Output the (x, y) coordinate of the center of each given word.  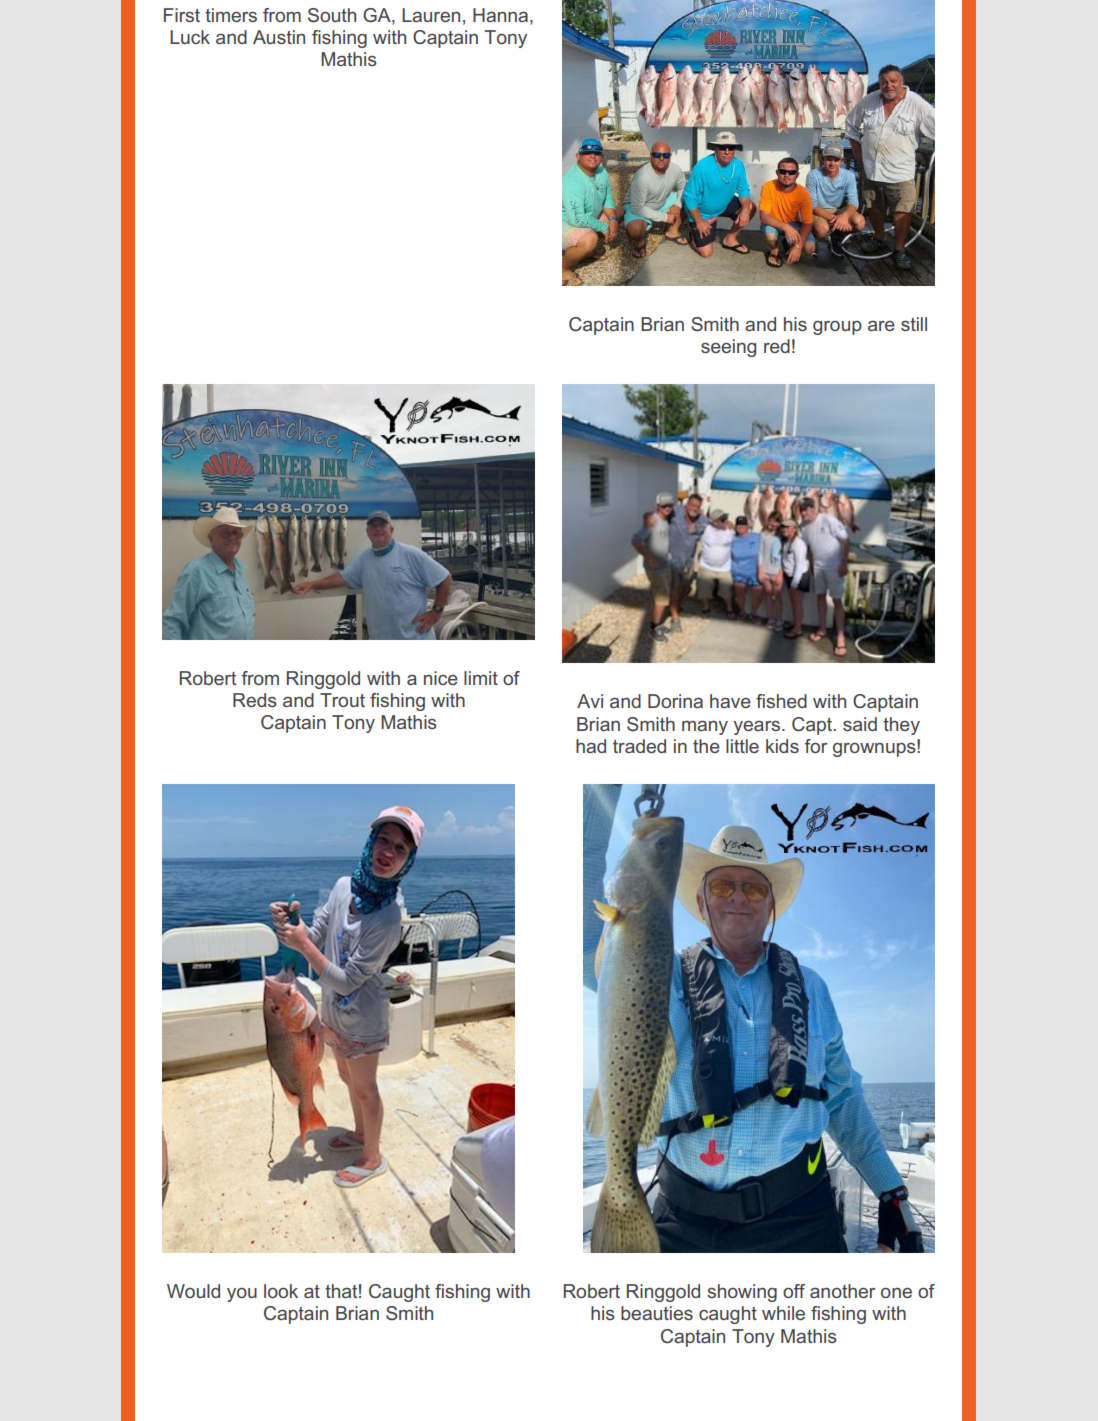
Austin (279, 37)
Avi (590, 701)
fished (781, 701)
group (837, 328)
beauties (657, 1313)
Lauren (431, 15)
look (281, 1291)
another (843, 1291)
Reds (255, 700)
